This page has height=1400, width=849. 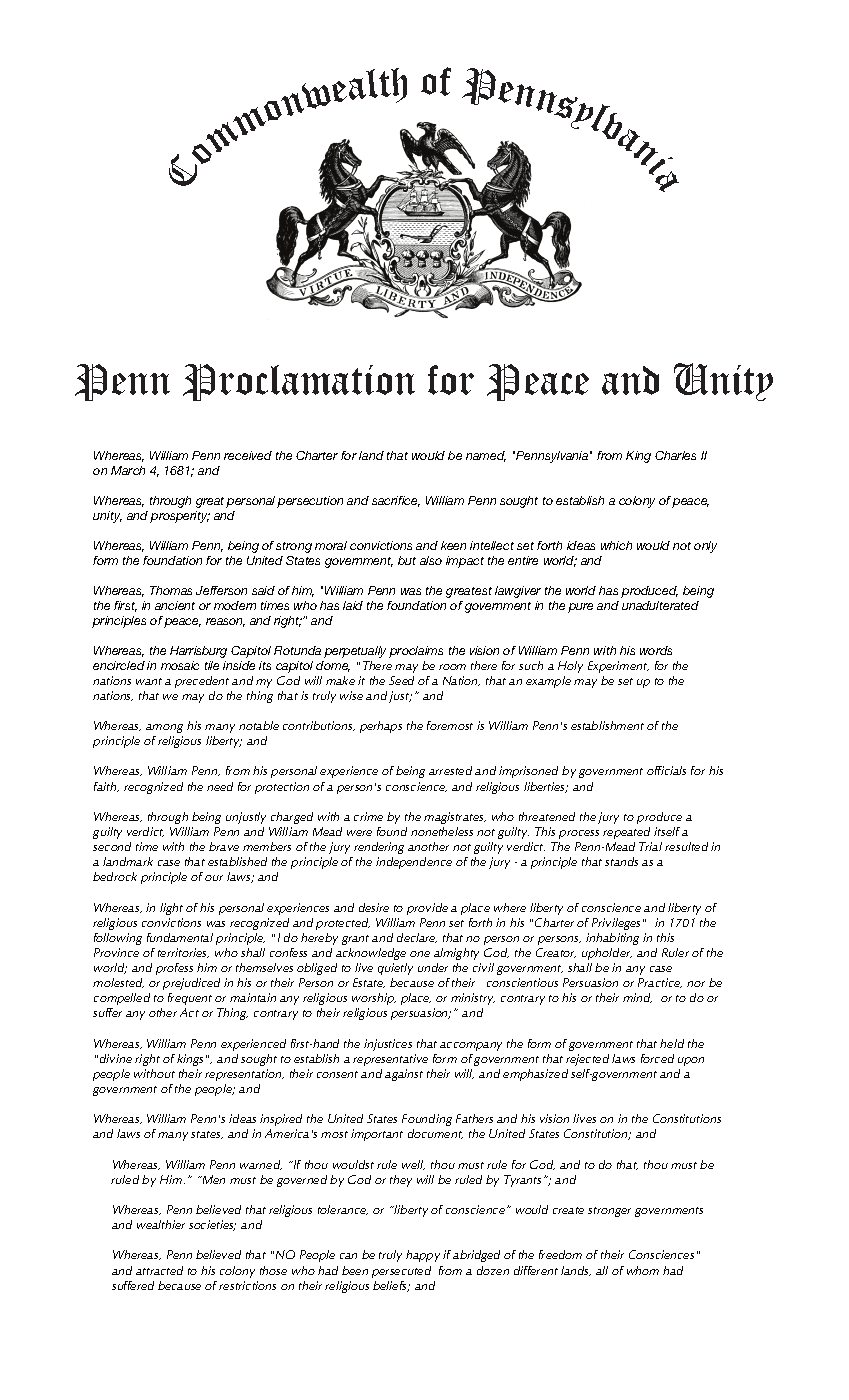 I want to click on persecuted, so click(x=401, y=1272).
